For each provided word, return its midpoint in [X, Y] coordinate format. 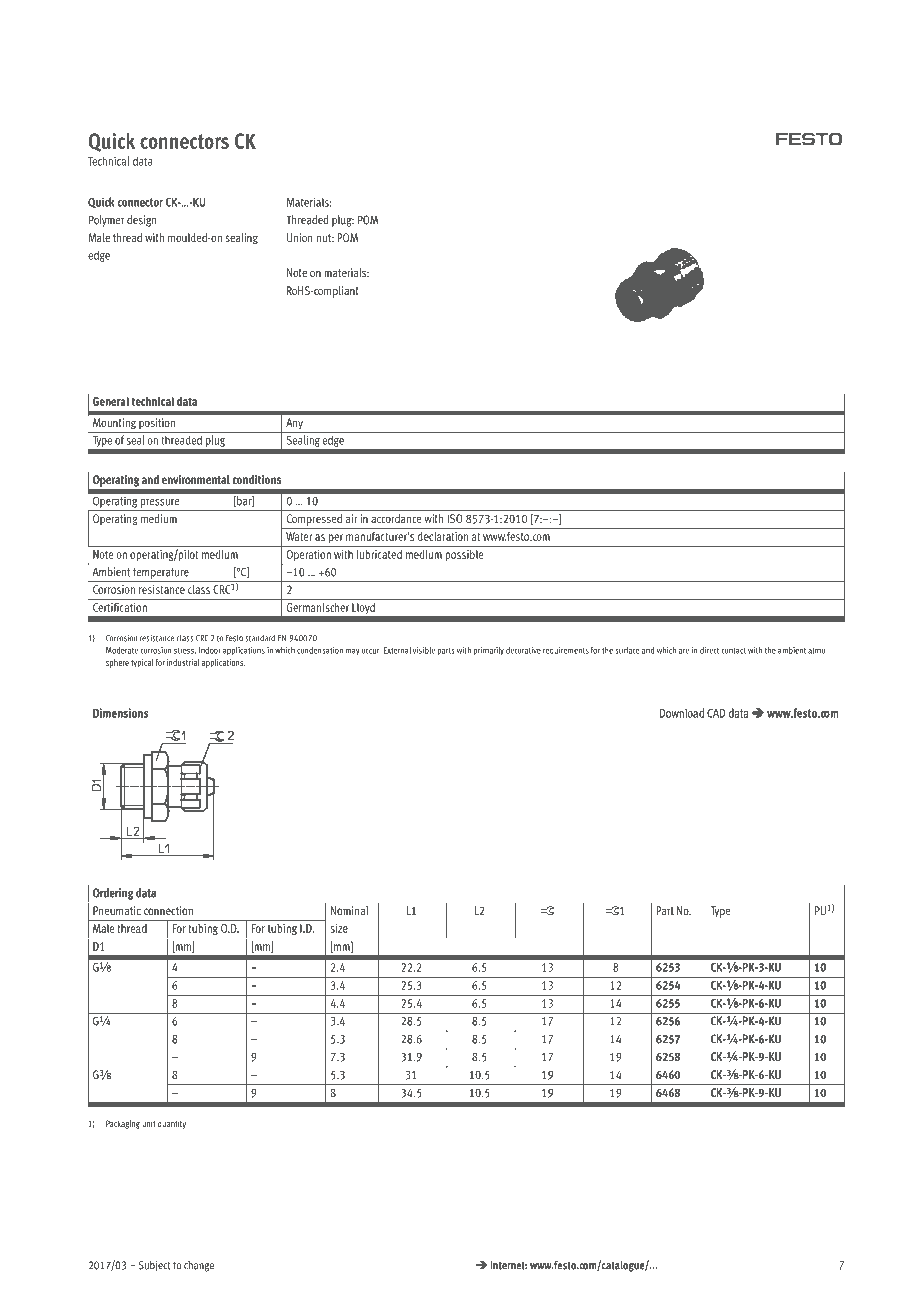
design [141, 221]
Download [682, 713]
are [684, 651]
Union [299, 237]
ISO [455, 518]
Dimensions [121, 713]
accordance [396, 518]
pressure [159, 503]
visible [424, 650]
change [199, 1266]
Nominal [349, 910]
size [339, 928]
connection [168, 910]
